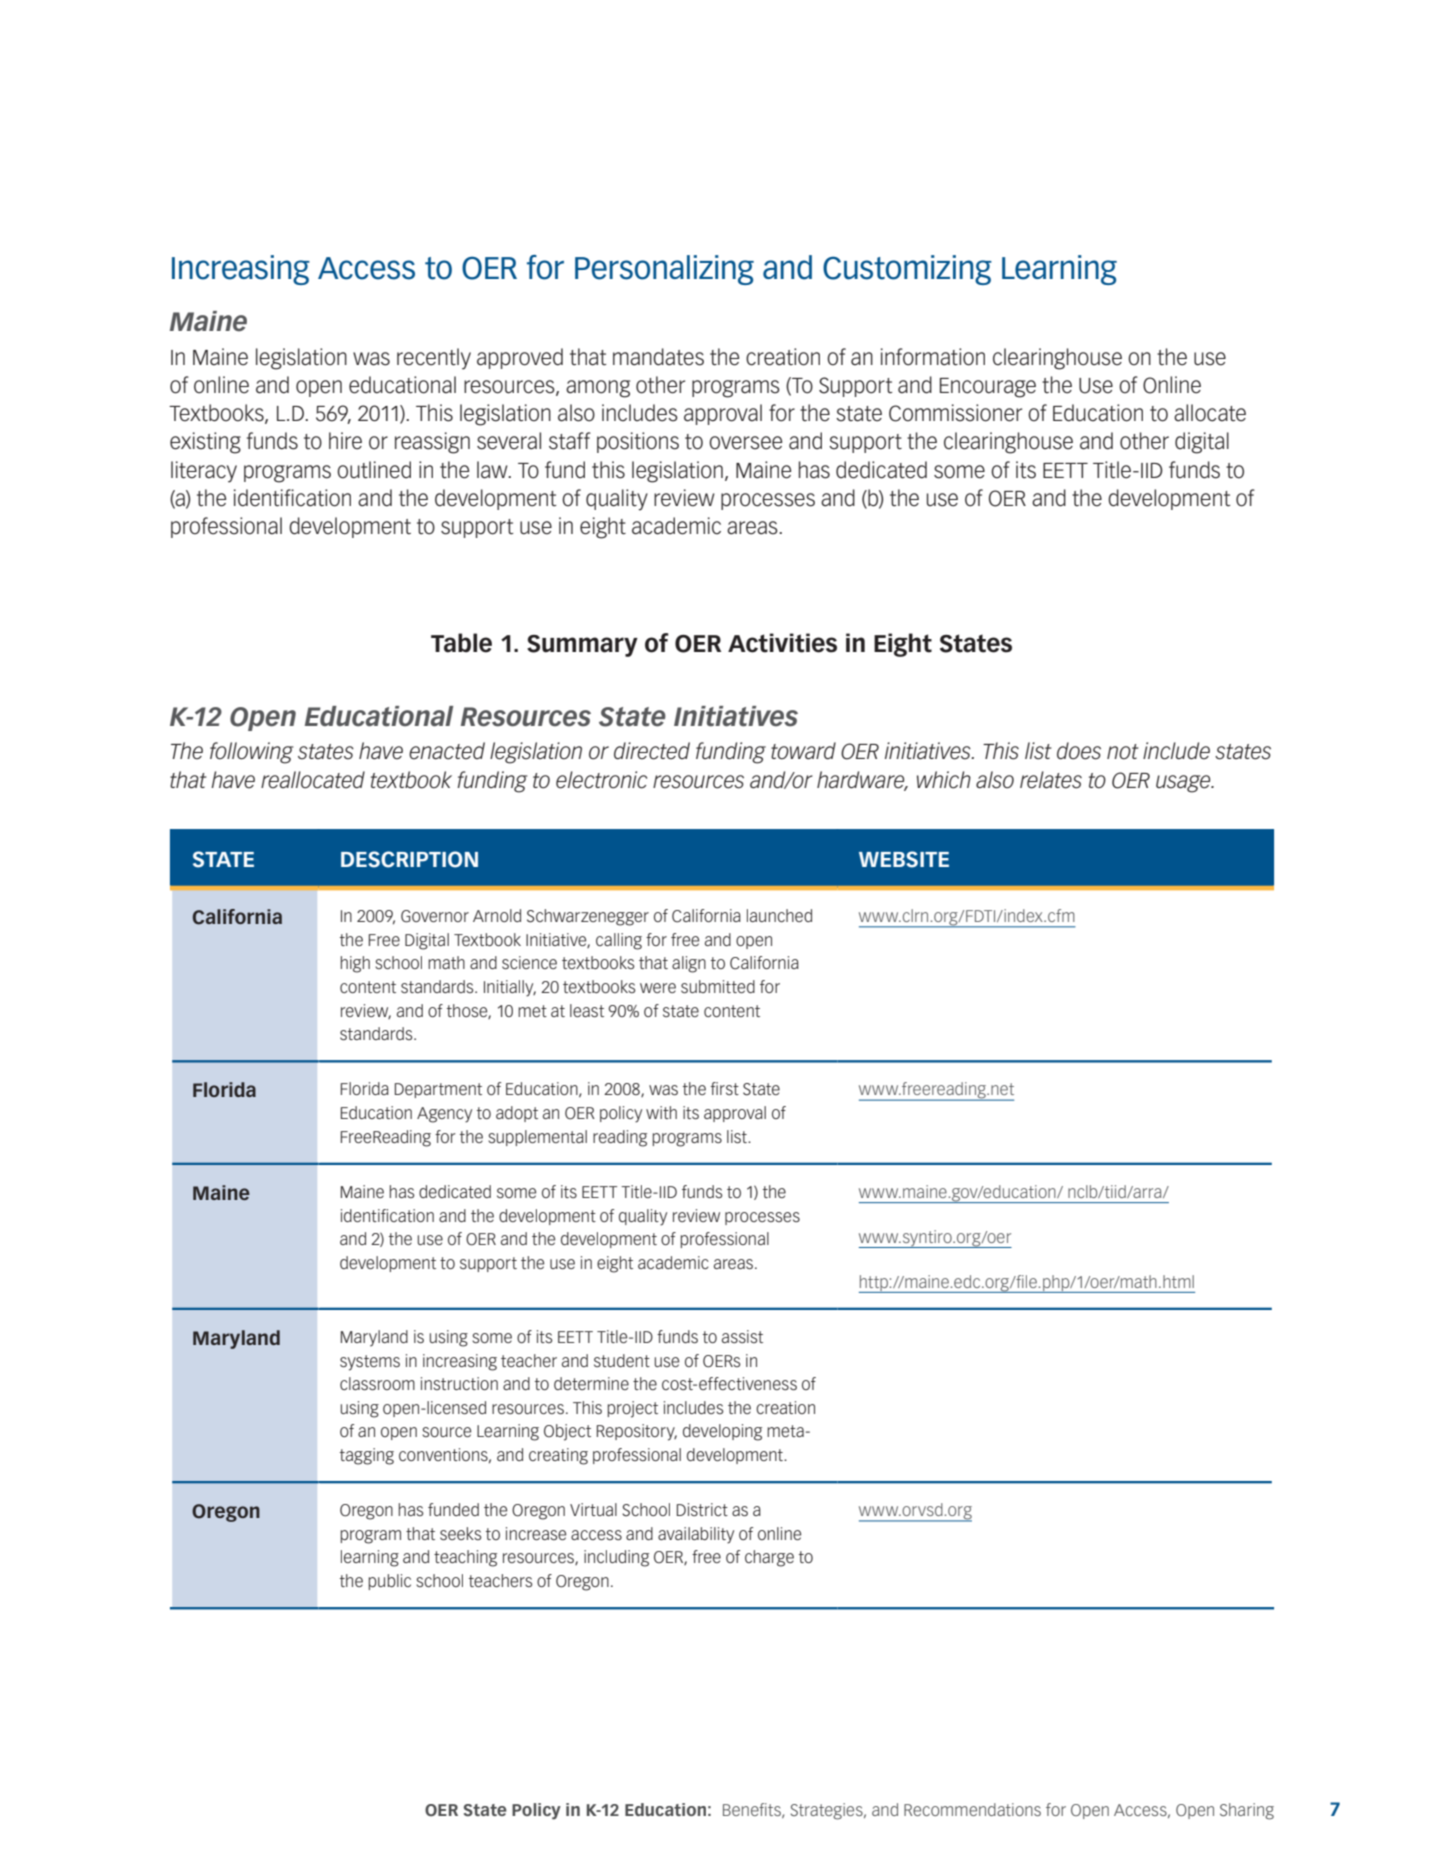 The width and height of the page is (1444, 1869). What do you see at coordinates (753, 1810) in the page?
I see `Benefits` at bounding box center [753, 1810].
